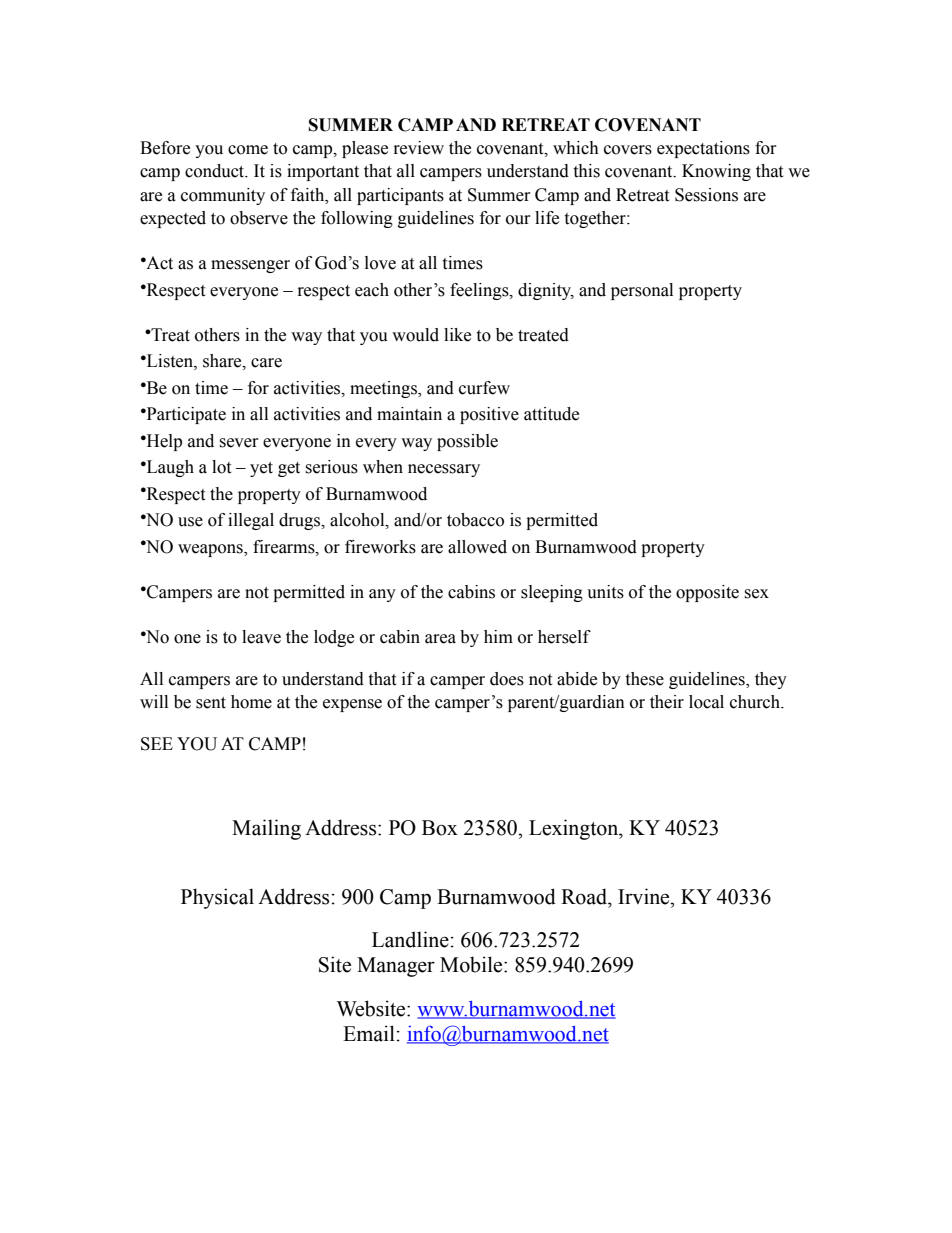 The width and height of the screenshot is (952, 1233). Describe the element at coordinates (716, 172) in the screenshot. I see `Knowing` at that location.
